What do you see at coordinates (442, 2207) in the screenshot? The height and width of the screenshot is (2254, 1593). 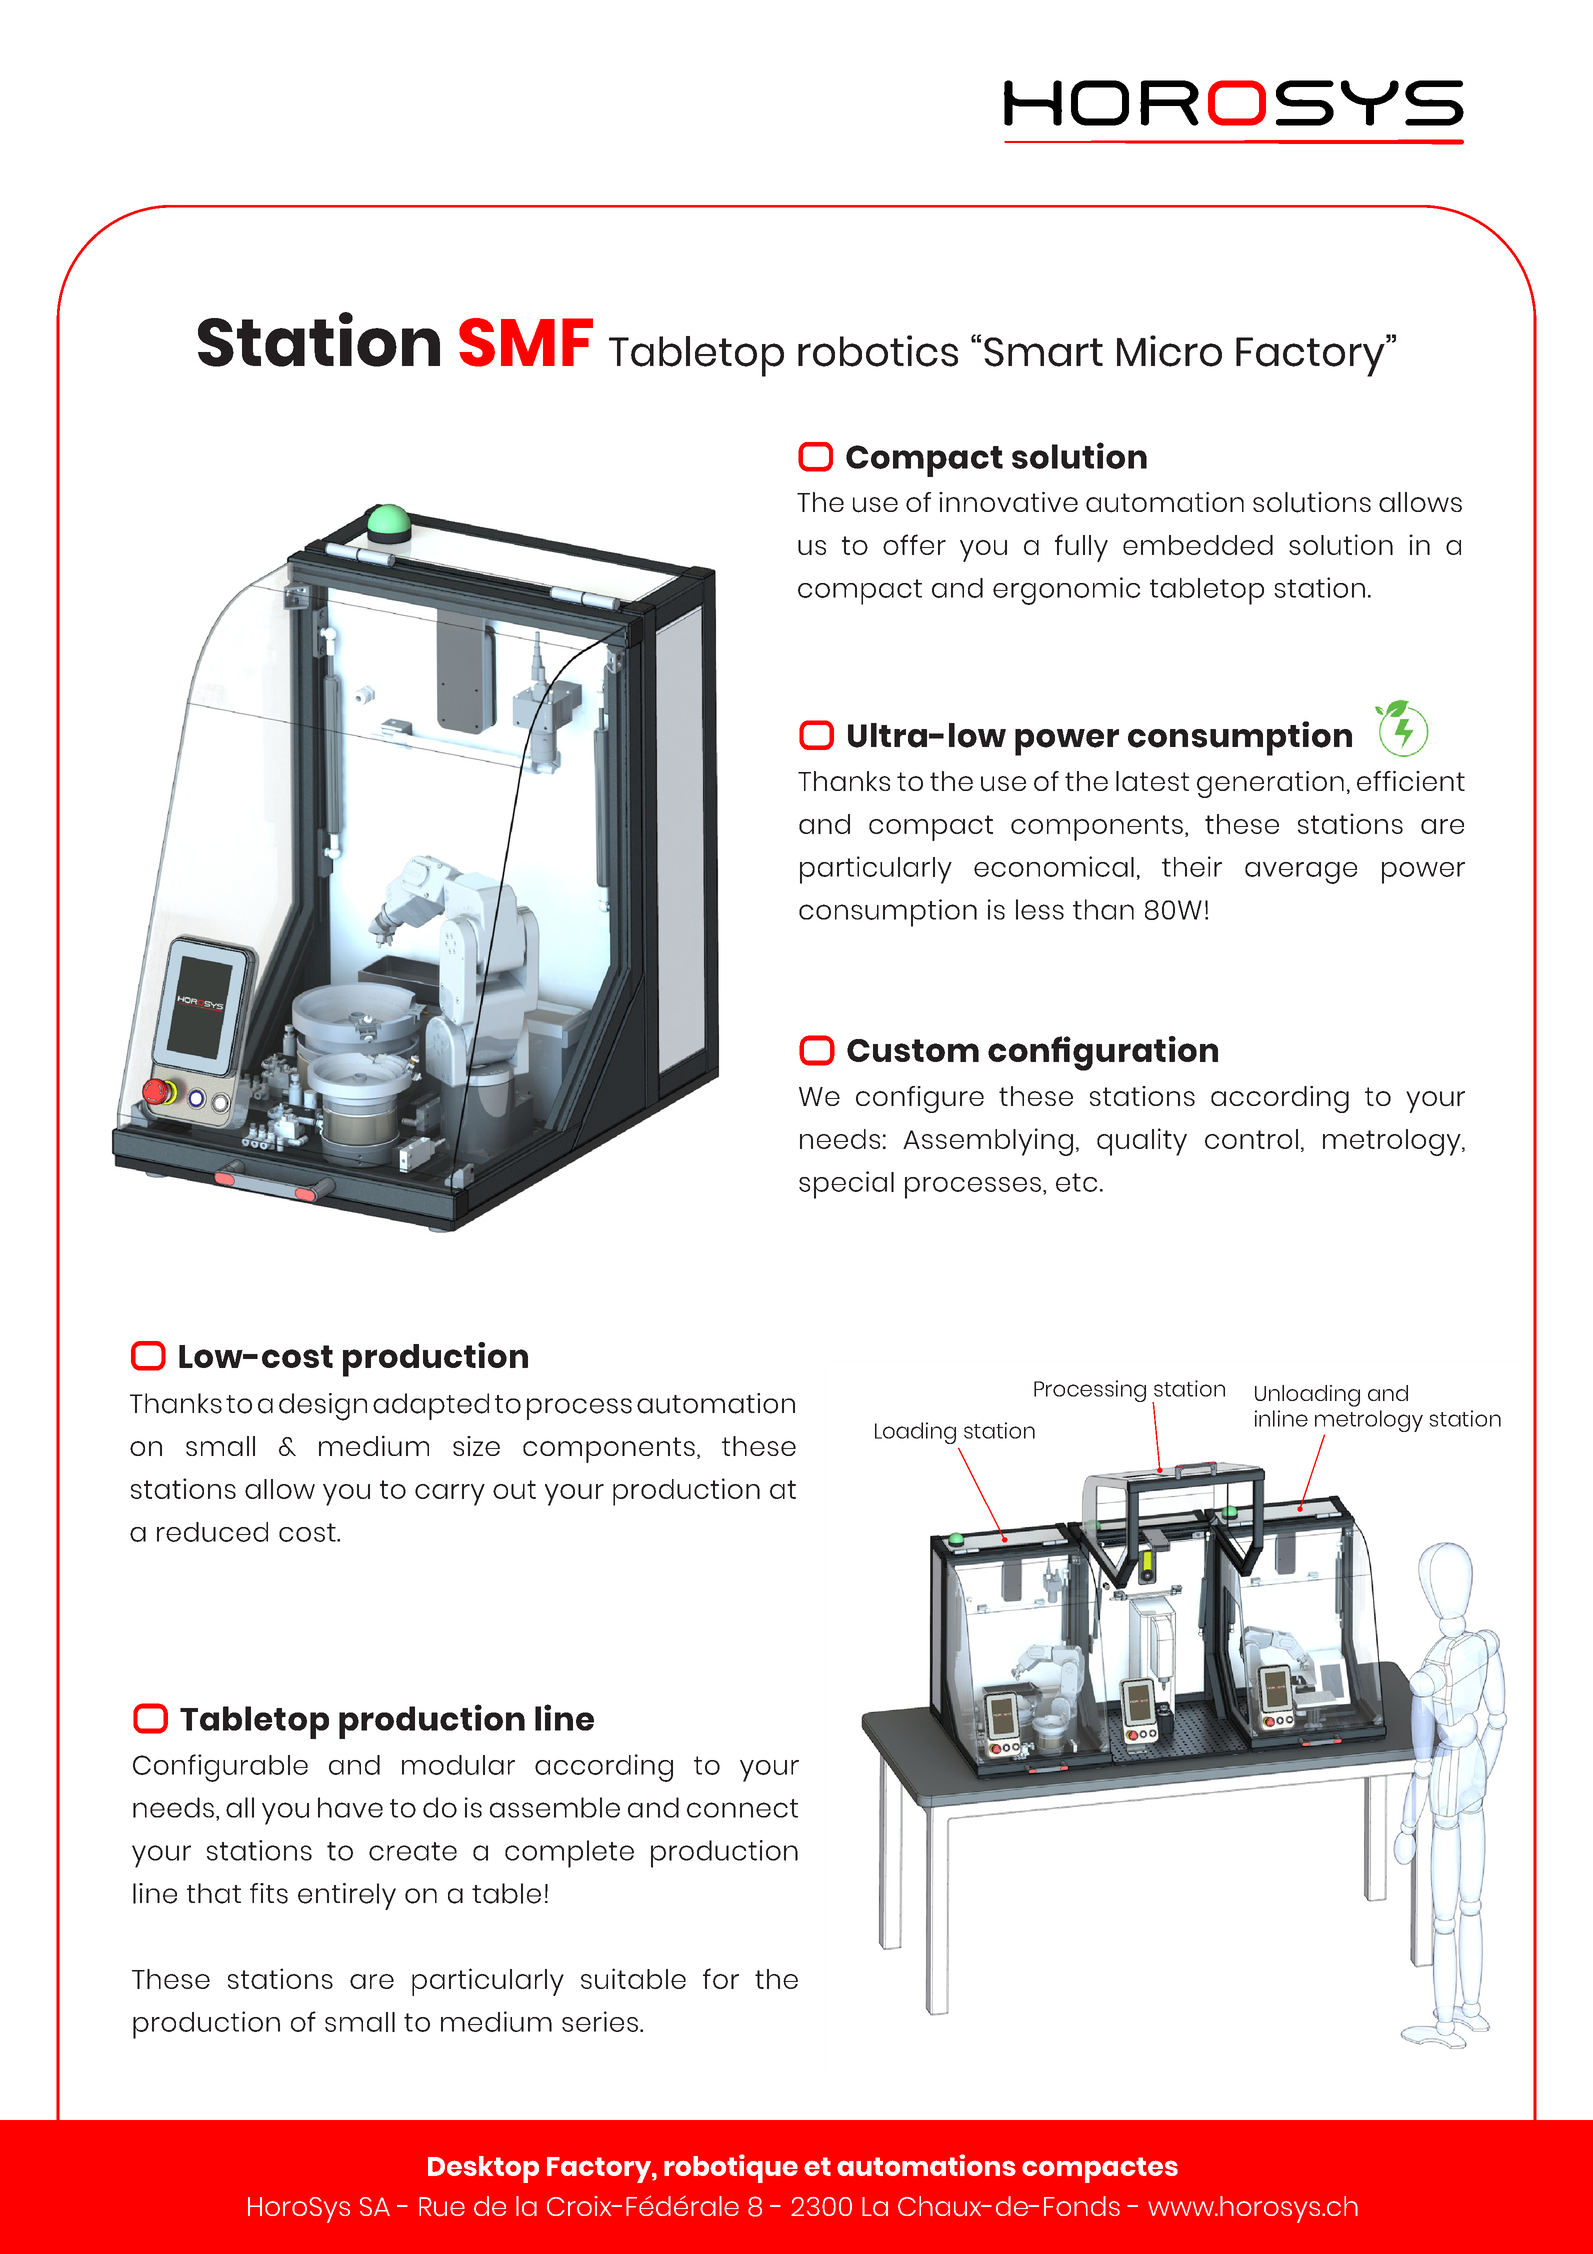 I see `Rue` at bounding box center [442, 2207].
